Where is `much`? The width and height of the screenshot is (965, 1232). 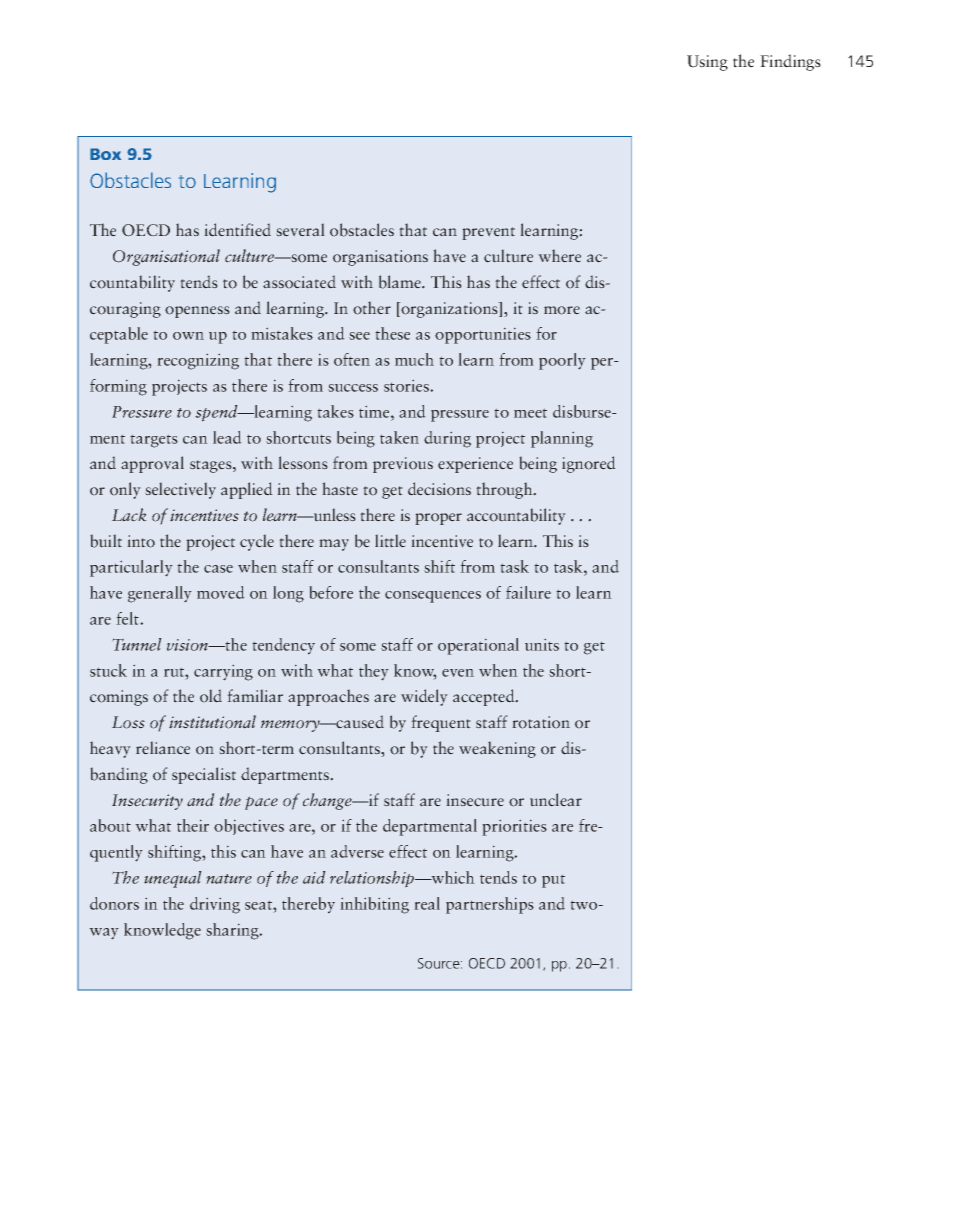 much is located at coordinates (414, 359).
